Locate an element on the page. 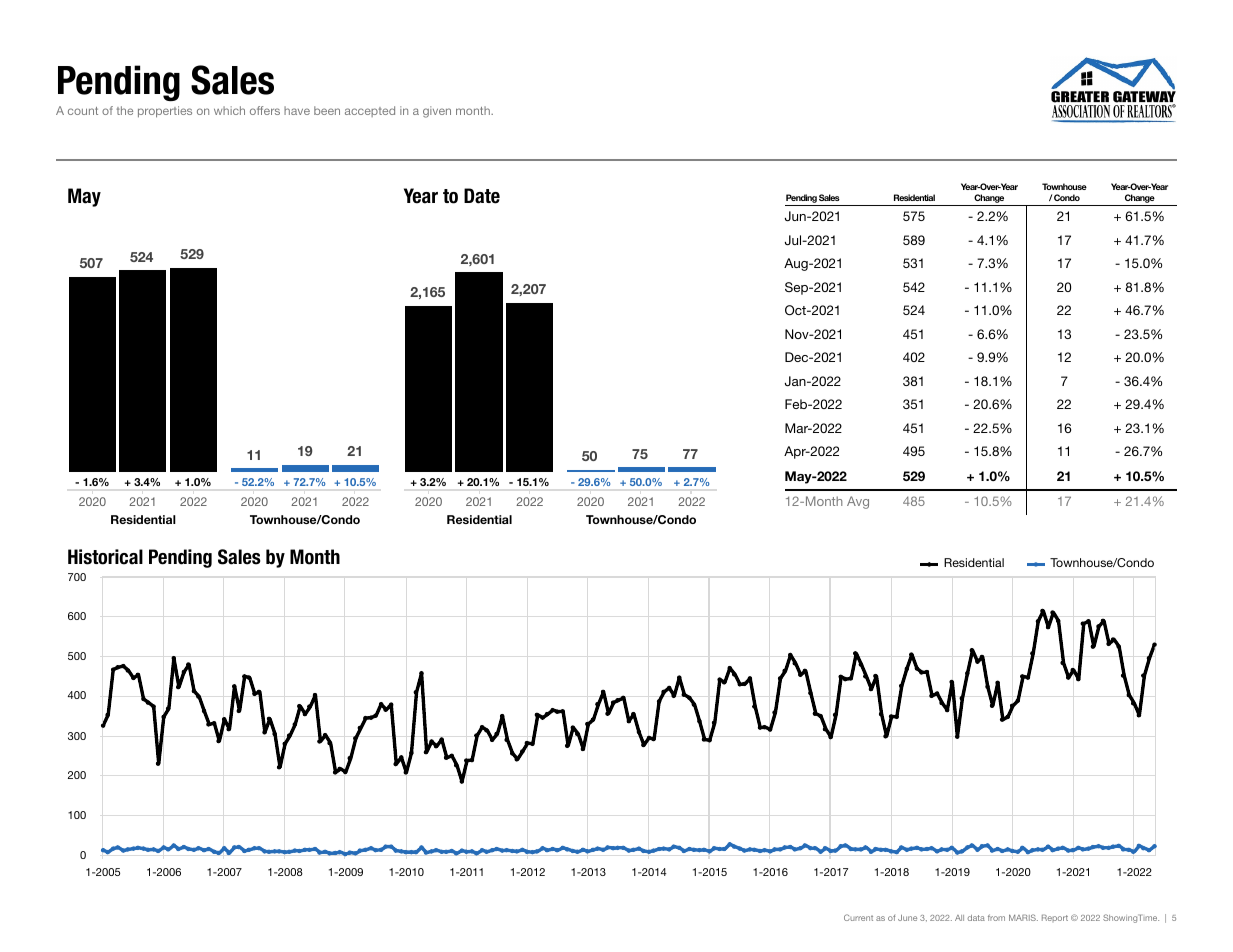 Image resolution: width=1233 pixels, height=952 pixels. been is located at coordinates (327, 110).
